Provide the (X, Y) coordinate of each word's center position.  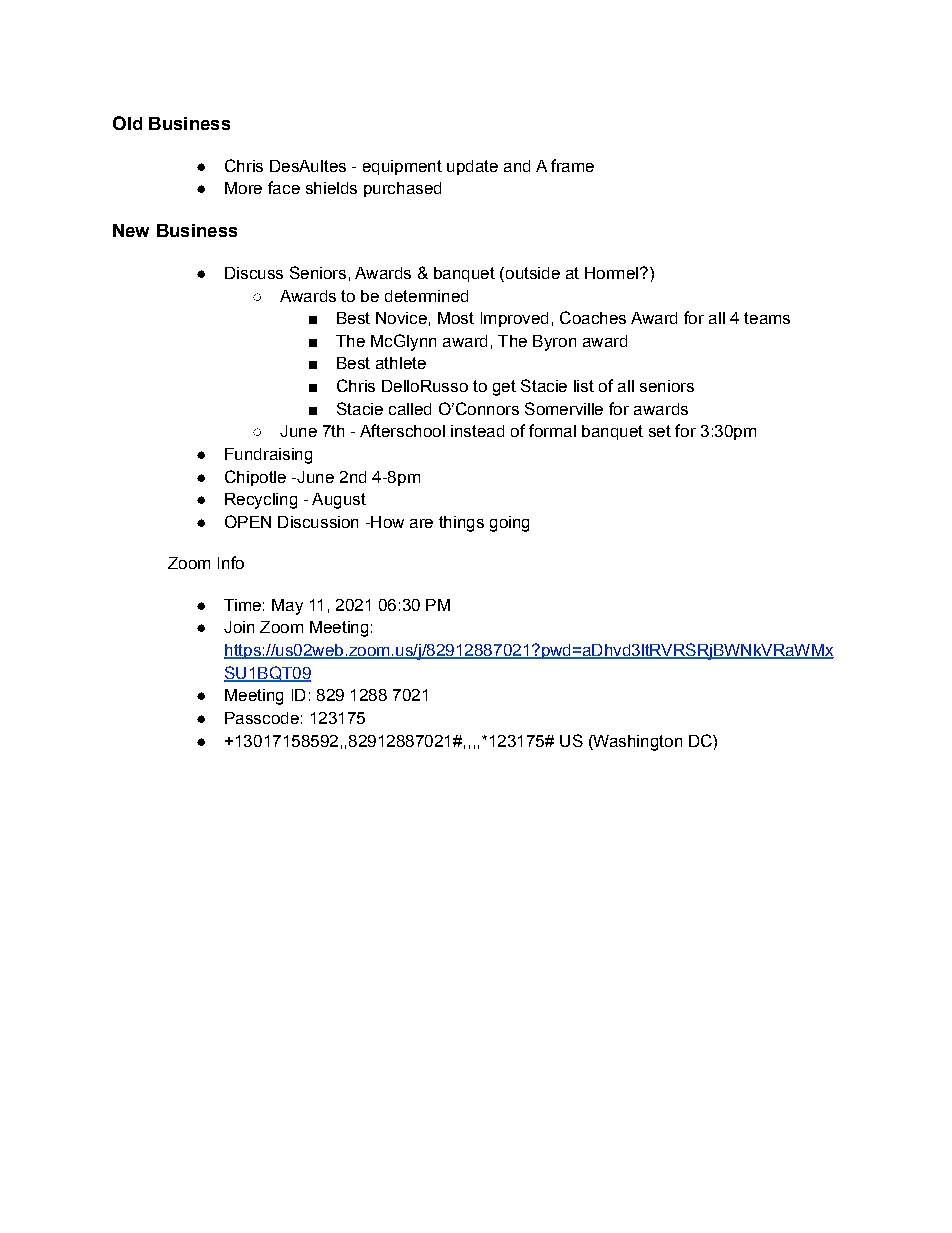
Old (127, 123)
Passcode (262, 718)
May (287, 607)
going (509, 524)
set (660, 431)
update (472, 167)
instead (477, 431)
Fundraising (268, 456)
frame (572, 165)
